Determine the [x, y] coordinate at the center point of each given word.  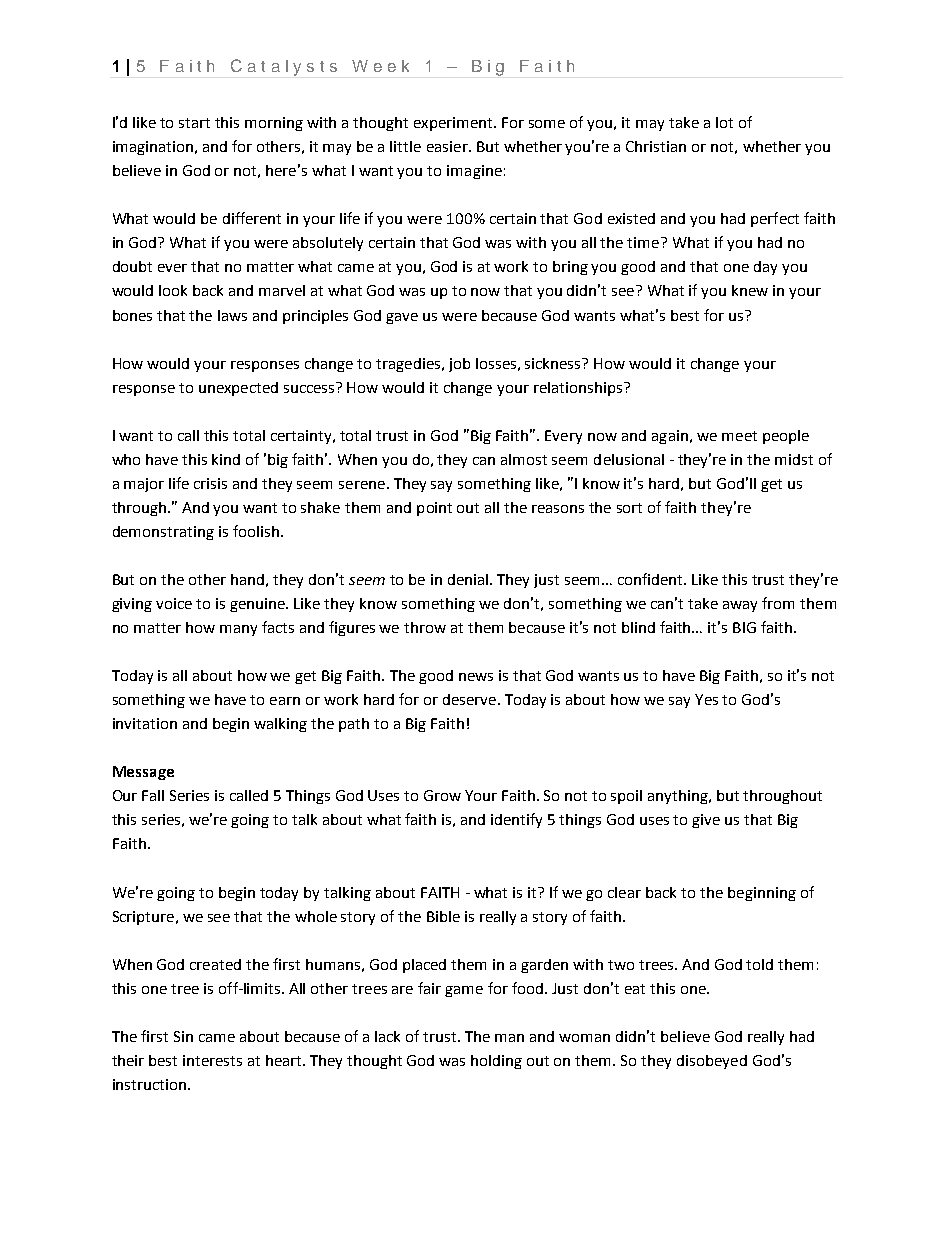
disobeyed [712, 1062]
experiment [455, 124]
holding [496, 1062]
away [740, 606]
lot [724, 122]
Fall [153, 795]
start [194, 123]
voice [174, 603]
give [706, 821]
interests [212, 1060]
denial [468, 579]
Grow [442, 795]
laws [232, 315]
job [459, 365]
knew [750, 290]
